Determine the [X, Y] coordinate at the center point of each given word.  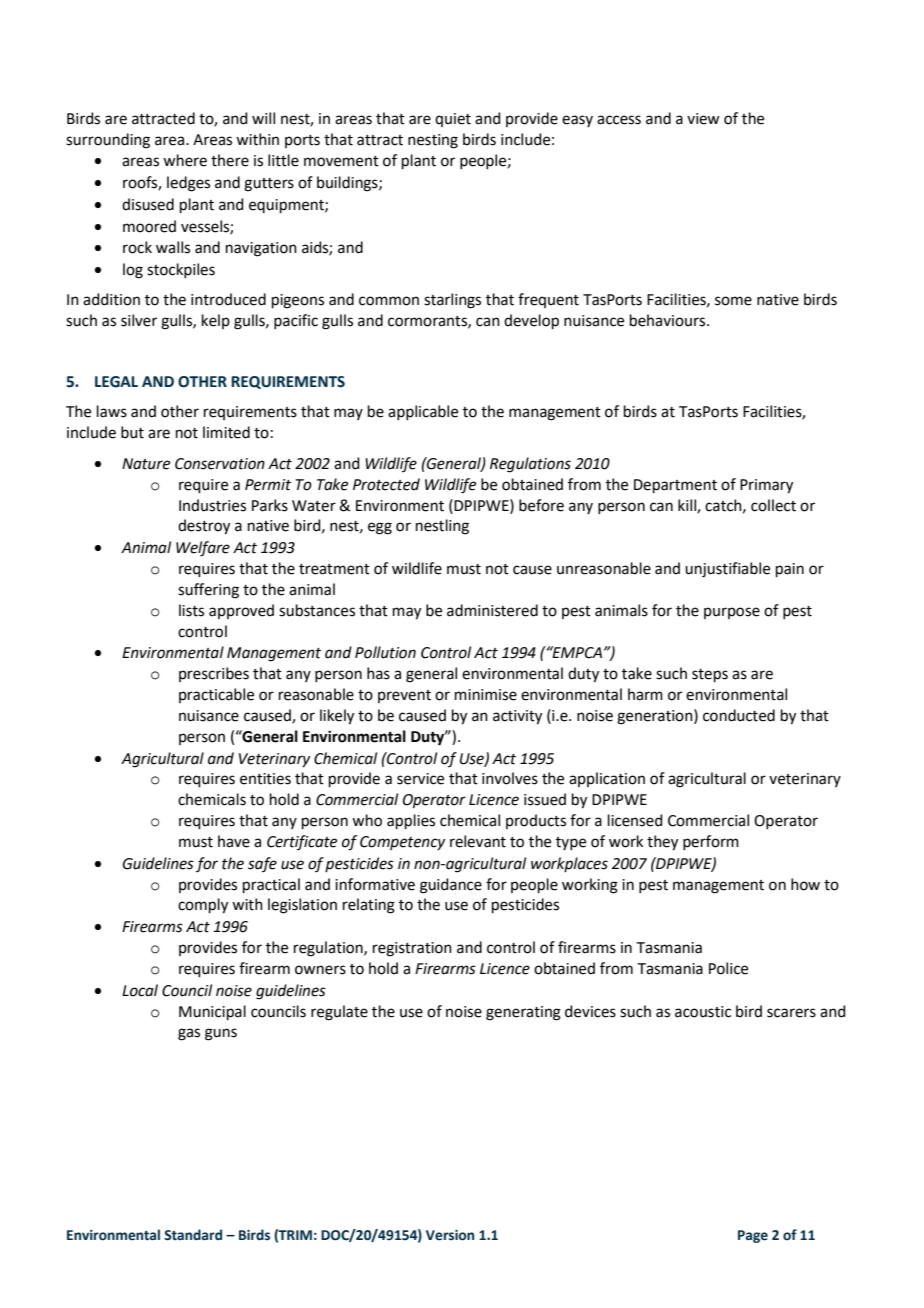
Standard [193, 1235]
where [185, 160]
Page [753, 1236]
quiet [453, 120]
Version [450, 1235]
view [703, 119]
